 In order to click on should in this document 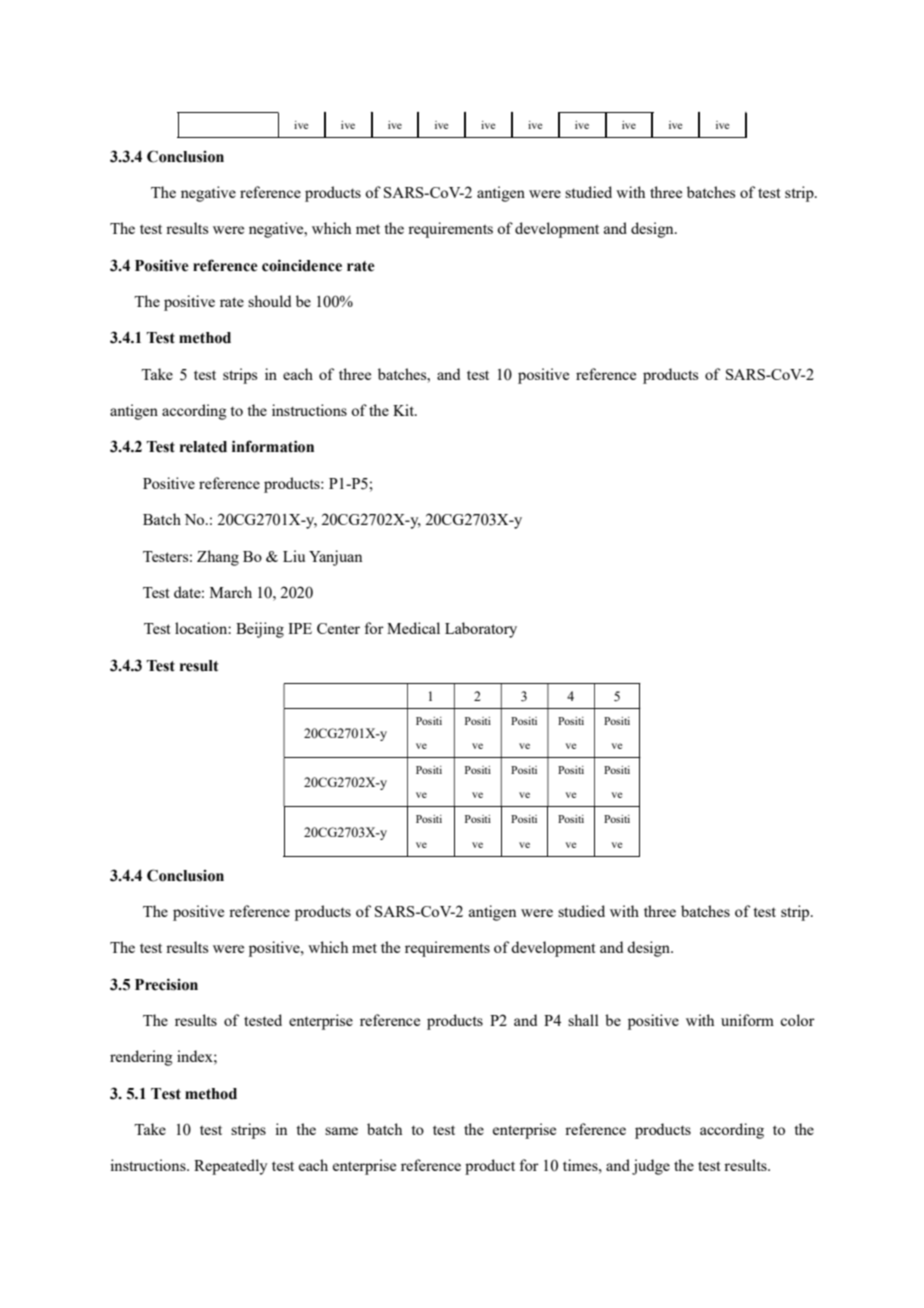, I will do `click(269, 301)`.
